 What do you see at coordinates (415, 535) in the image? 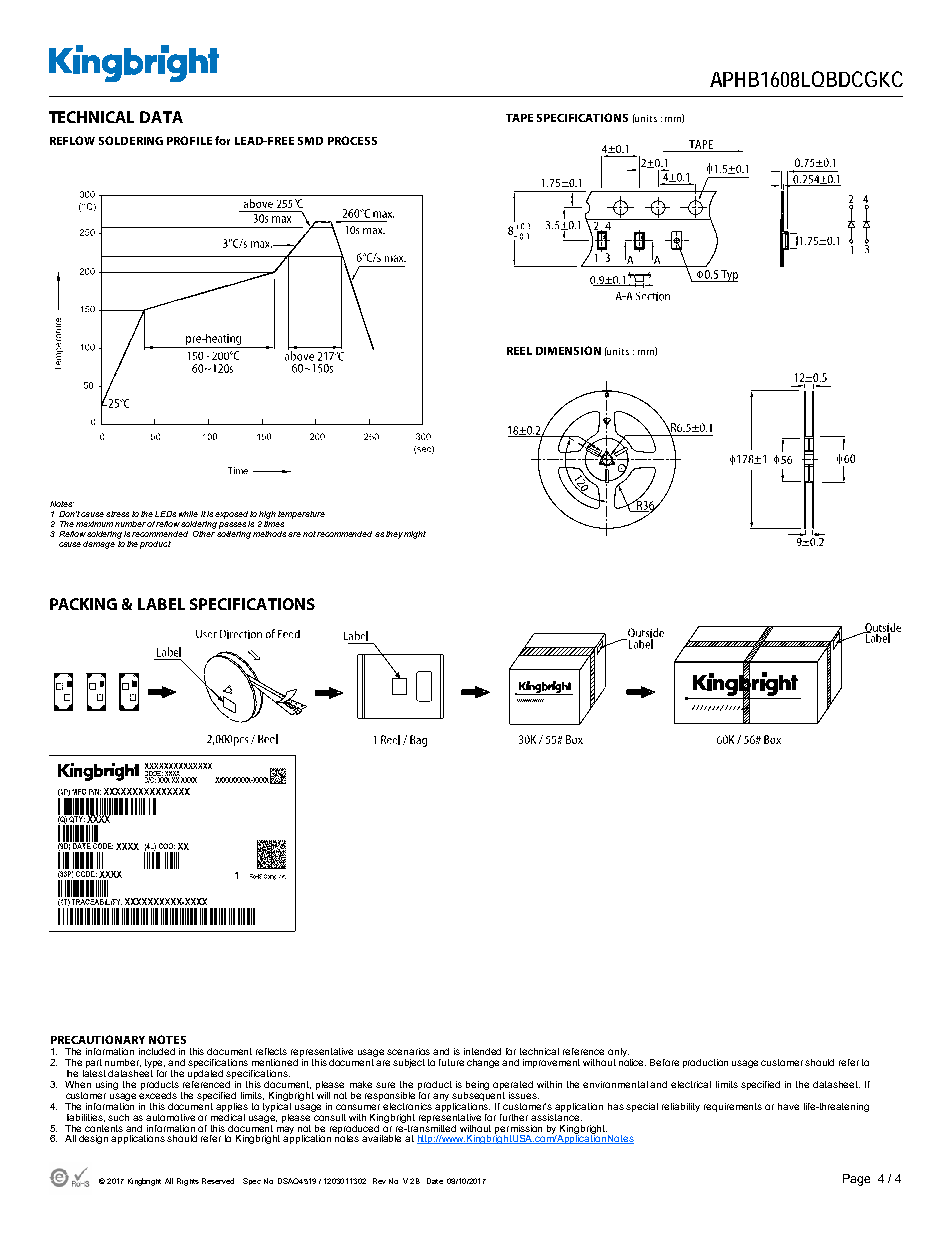
I see `might` at bounding box center [415, 535].
